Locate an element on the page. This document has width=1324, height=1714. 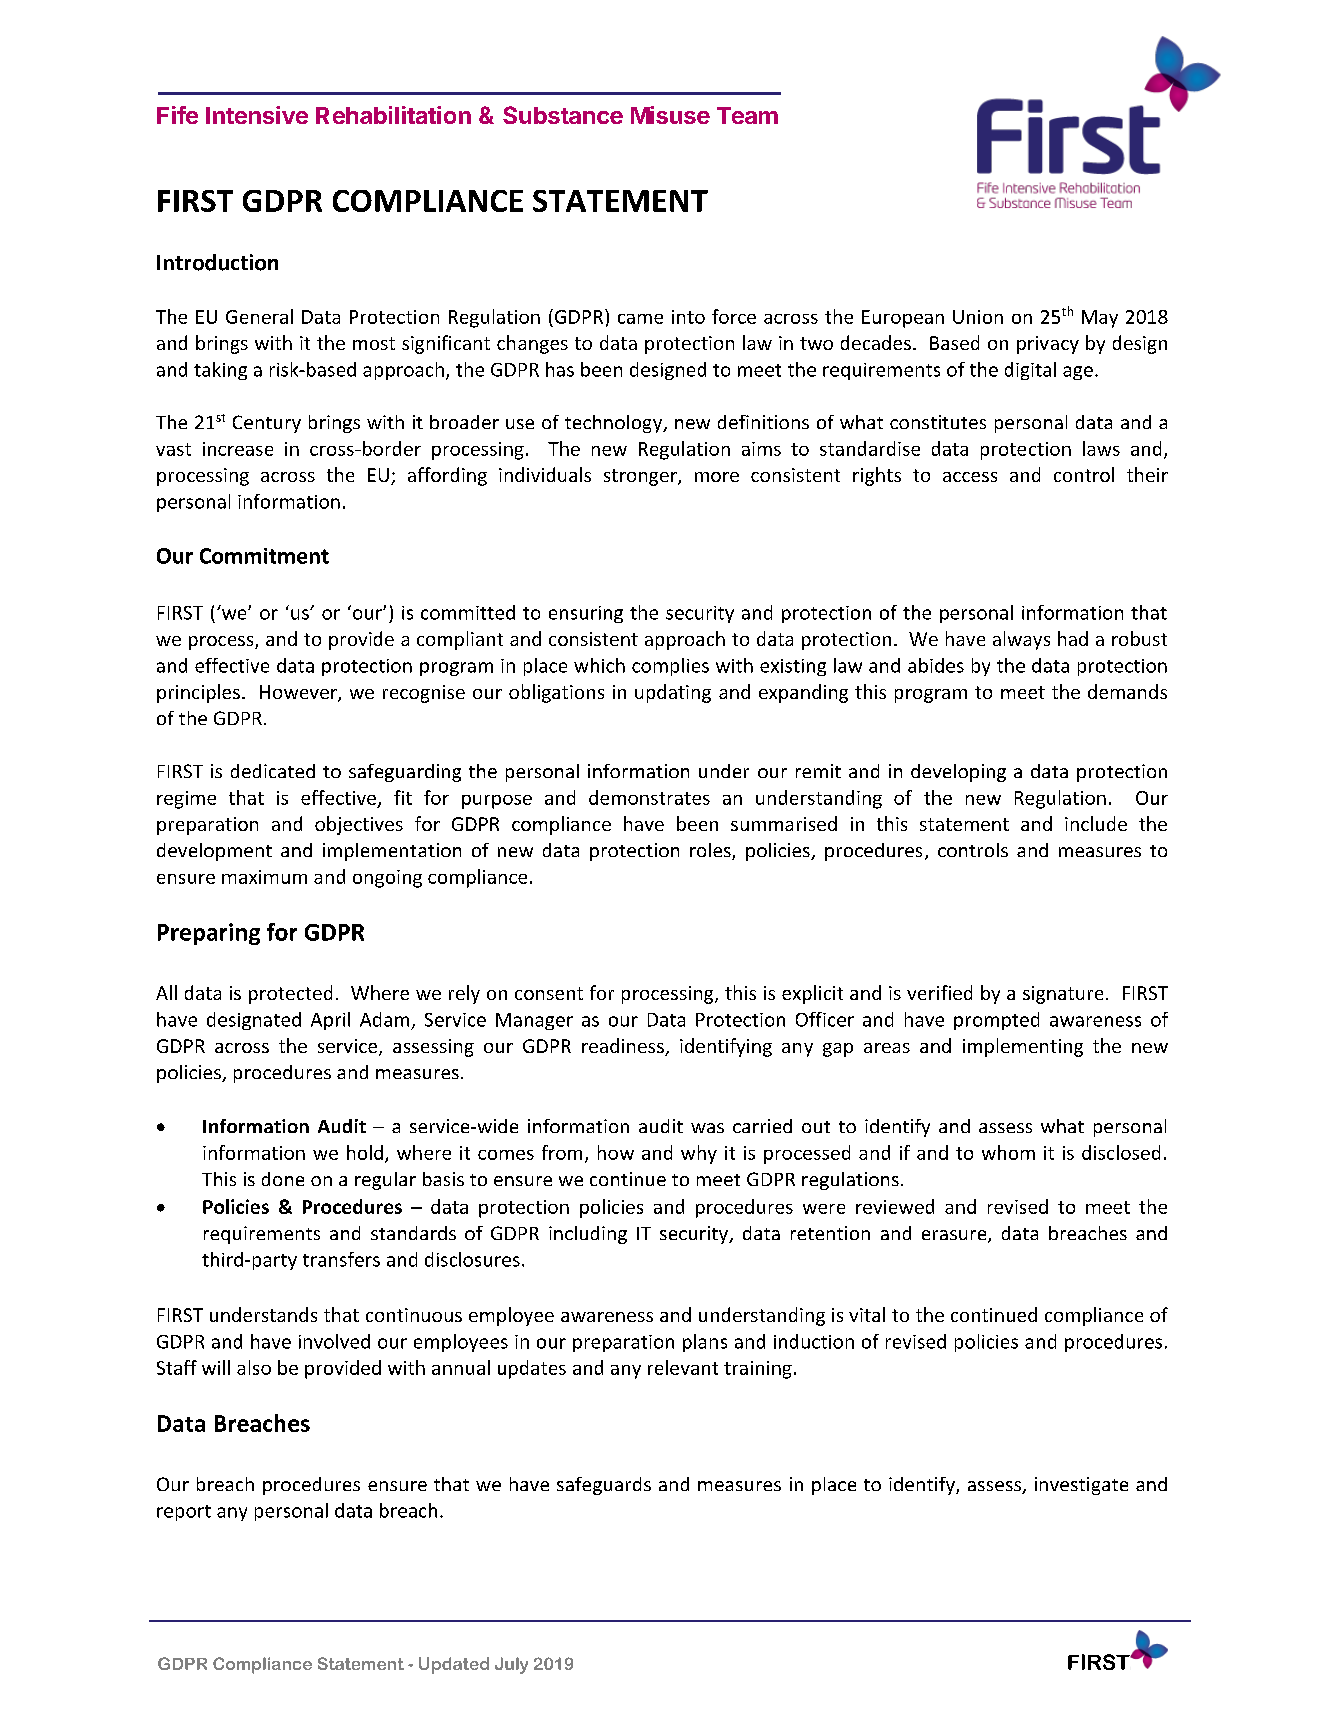
investigate is located at coordinates (1081, 1486).
